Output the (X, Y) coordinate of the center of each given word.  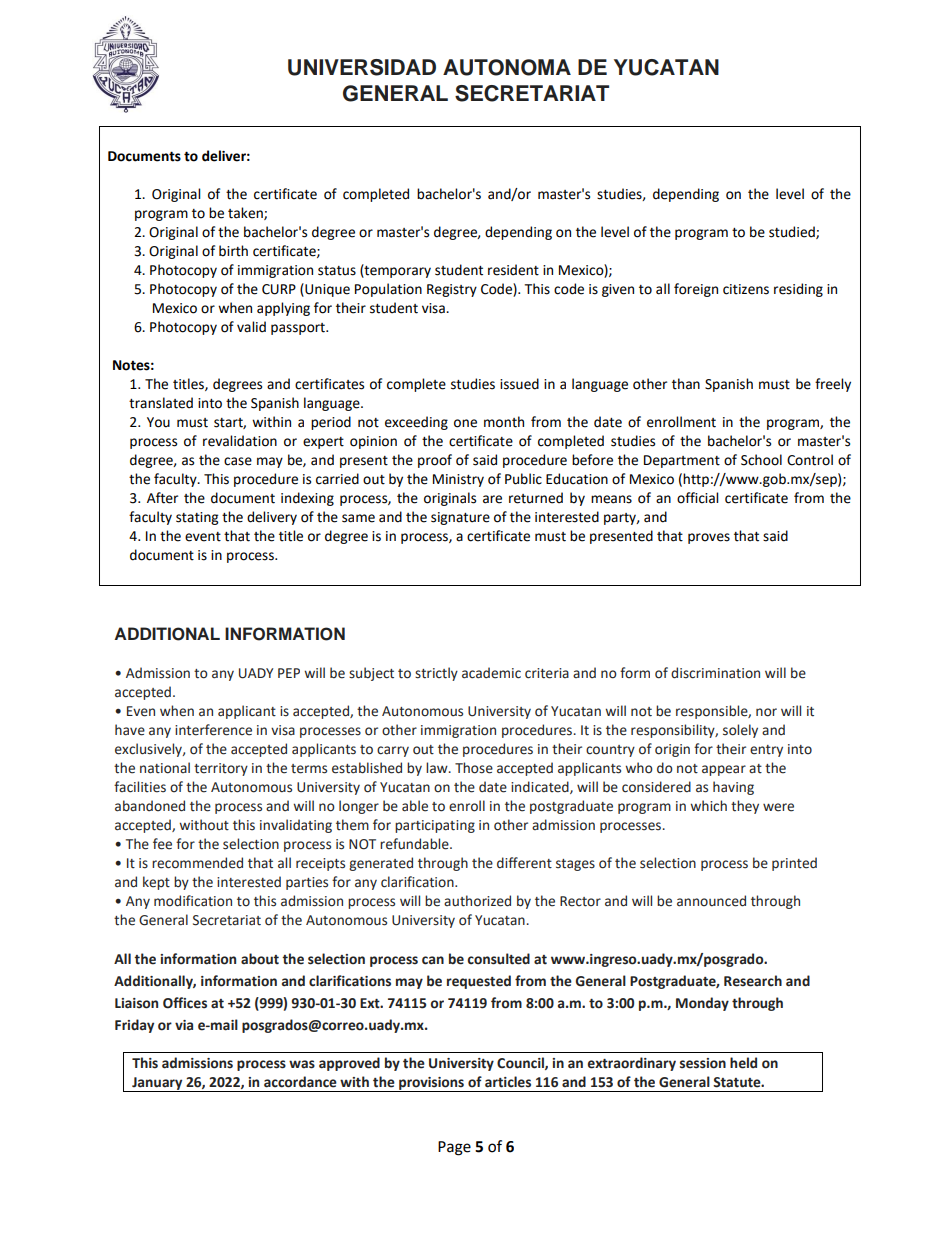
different (524, 863)
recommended (197, 863)
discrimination (715, 673)
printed (794, 864)
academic (491, 673)
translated (161, 403)
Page (454, 1148)
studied (793, 232)
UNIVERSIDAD (362, 67)
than (686, 384)
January (157, 1084)
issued (519, 384)
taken (246, 213)
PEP (289, 673)
